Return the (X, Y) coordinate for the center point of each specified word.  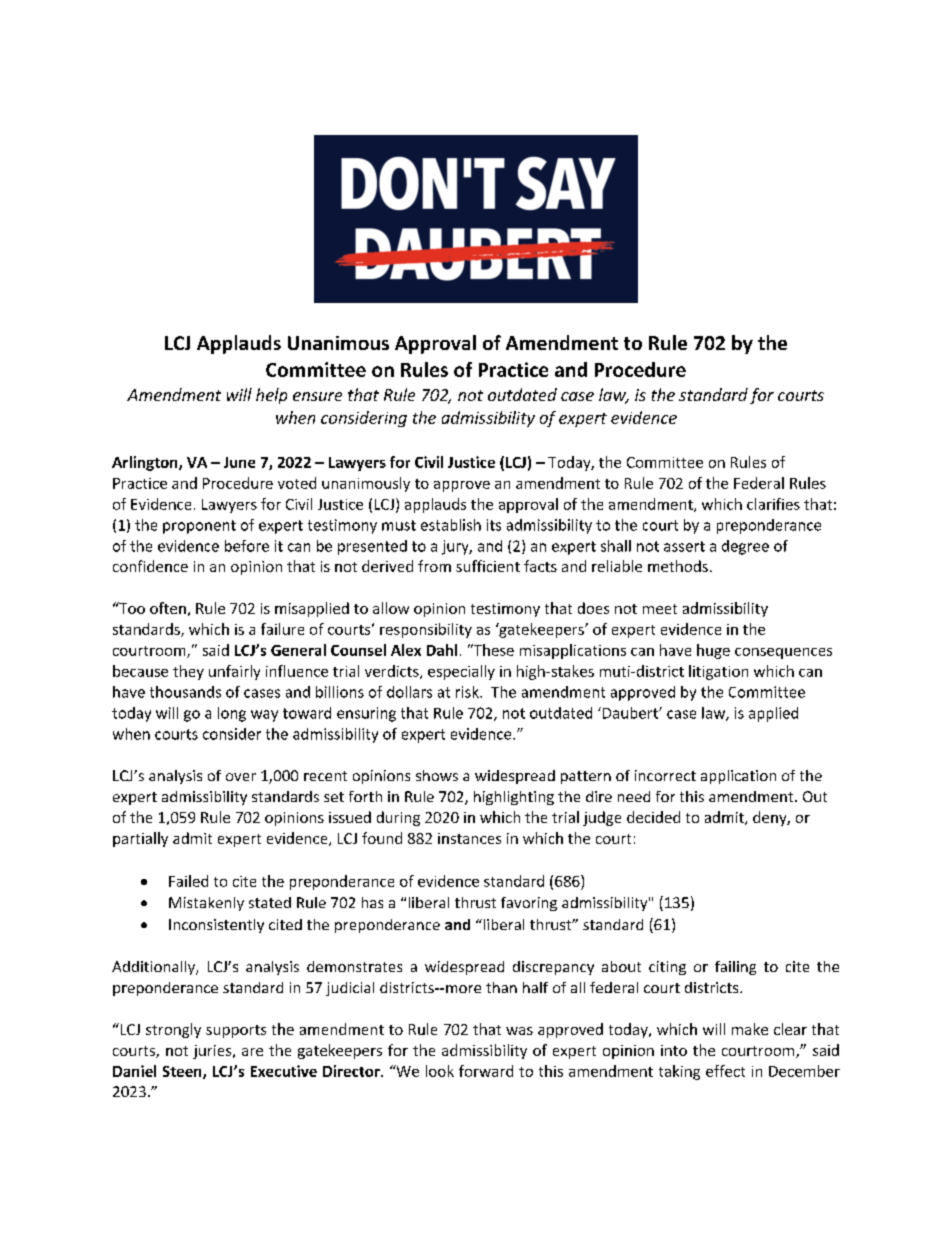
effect (725, 1071)
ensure (317, 396)
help (271, 396)
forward (486, 1071)
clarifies (773, 504)
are (252, 1052)
